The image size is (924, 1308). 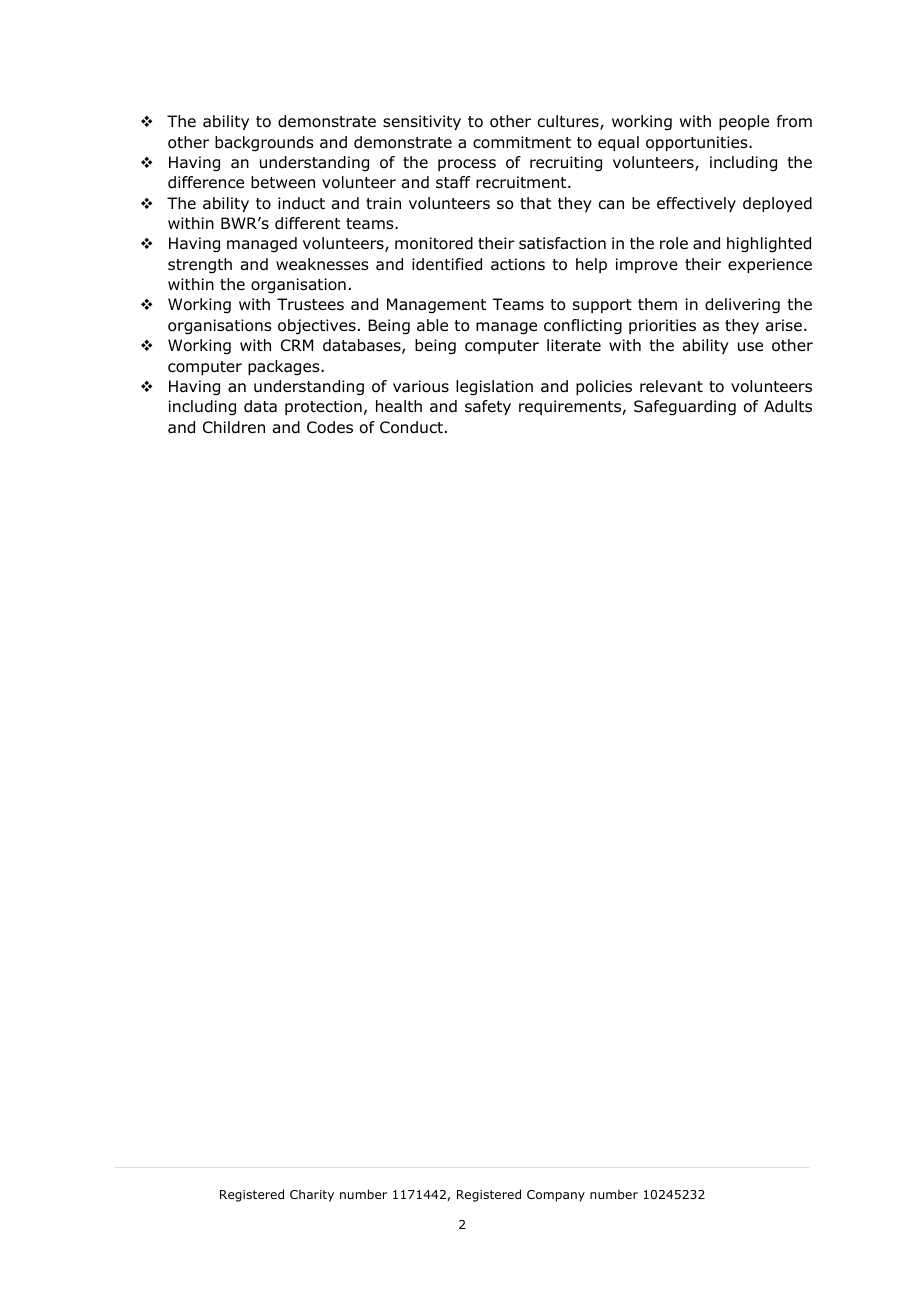 I want to click on opportunities, so click(x=698, y=143).
